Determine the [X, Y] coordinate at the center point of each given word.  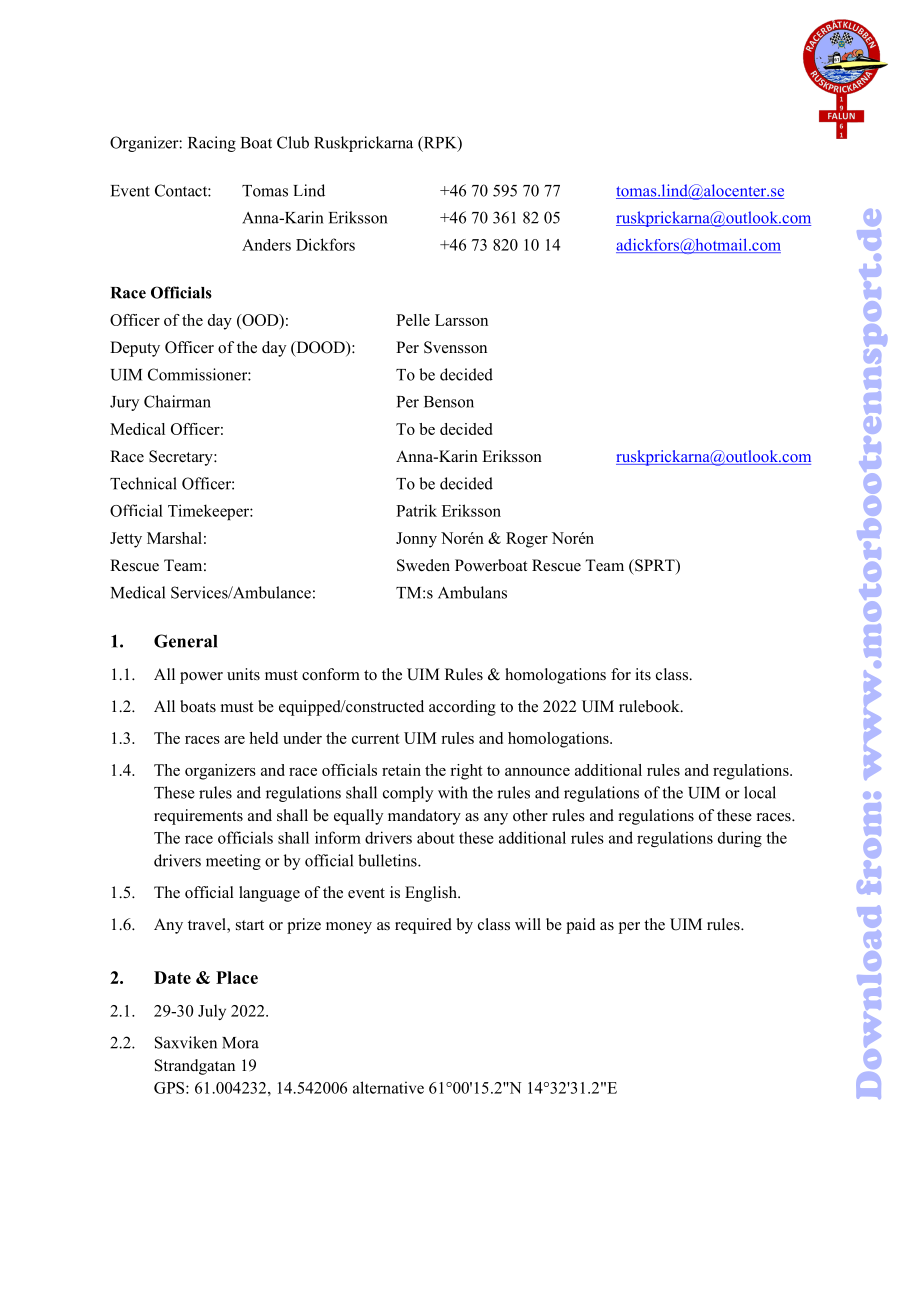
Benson [449, 402]
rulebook [650, 706]
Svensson [455, 347]
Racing [212, 144]
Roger [527, 540]
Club [293, 142]
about [436, 838]
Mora [240, 1043]
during [740, 839]
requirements [198, 817]
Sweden [423, 565]
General [185, 641]
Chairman [177, 401]
